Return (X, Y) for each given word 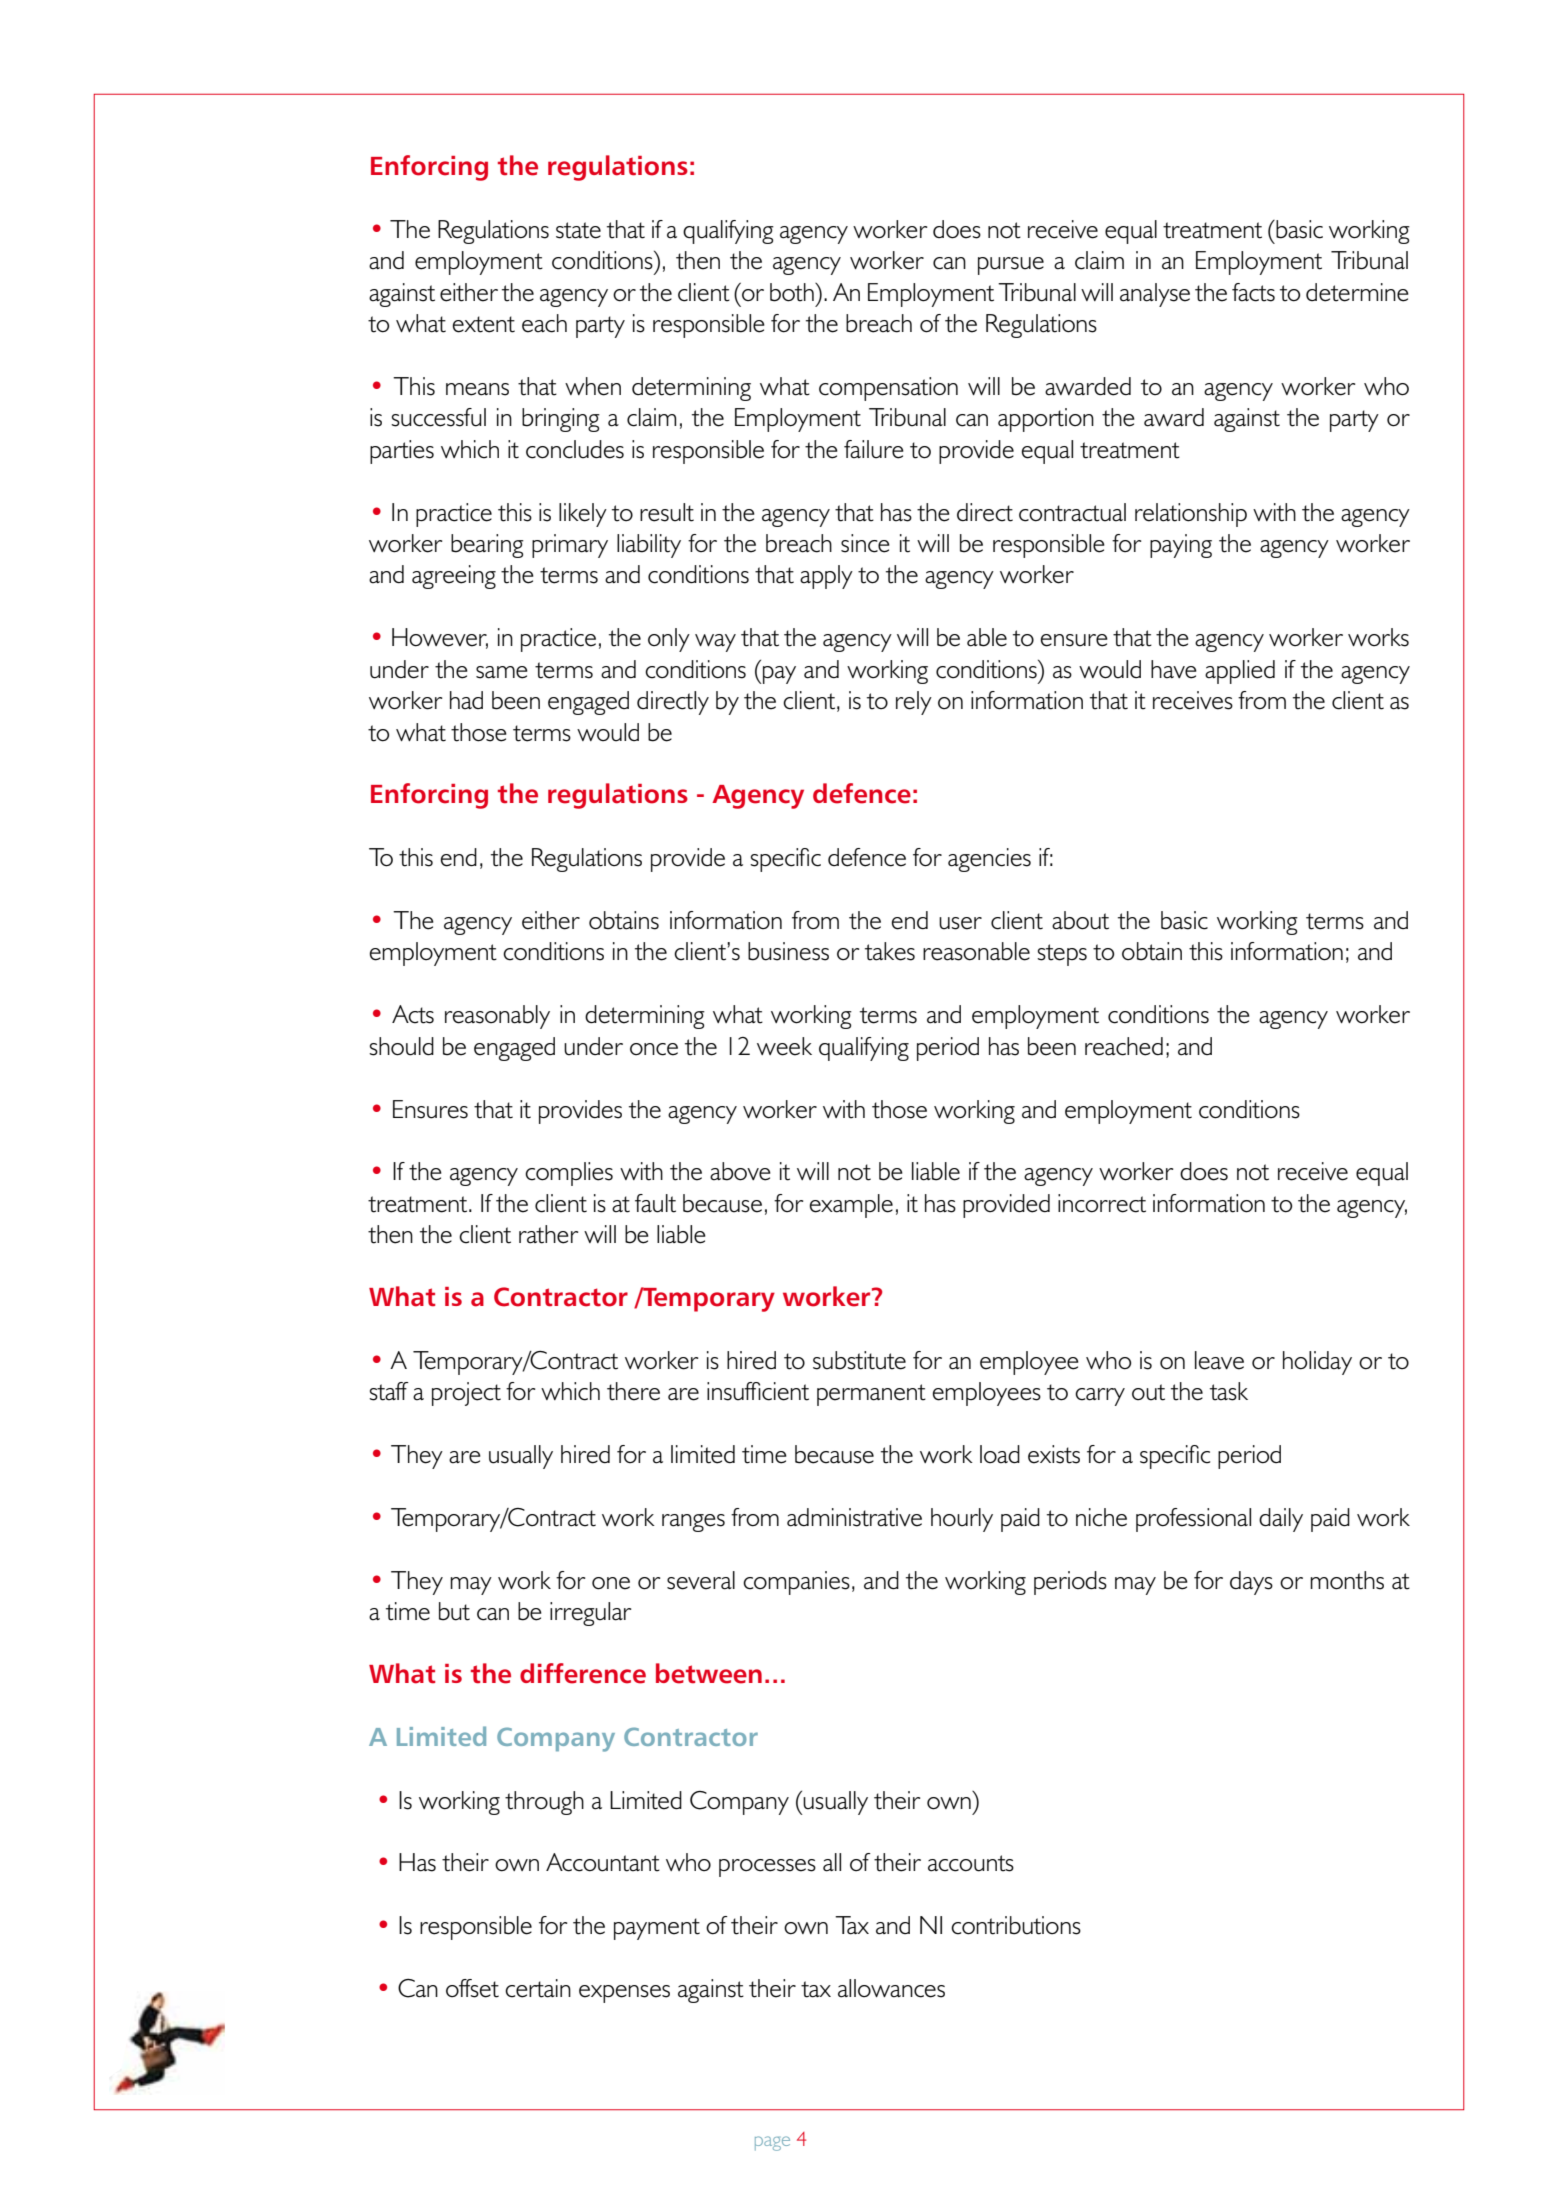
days (1251, 1583)
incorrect (1102, 1203)
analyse (1155, 295)
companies (796, 1583)
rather (548, 1234)
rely (914, 703)
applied (1240, 672)
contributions (1016, 1925)
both (793, 292)
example (851, 1206)
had (466, 700)
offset (472, 1988)
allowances (891, 1988)
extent (484, 324)
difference (583, 1673)
